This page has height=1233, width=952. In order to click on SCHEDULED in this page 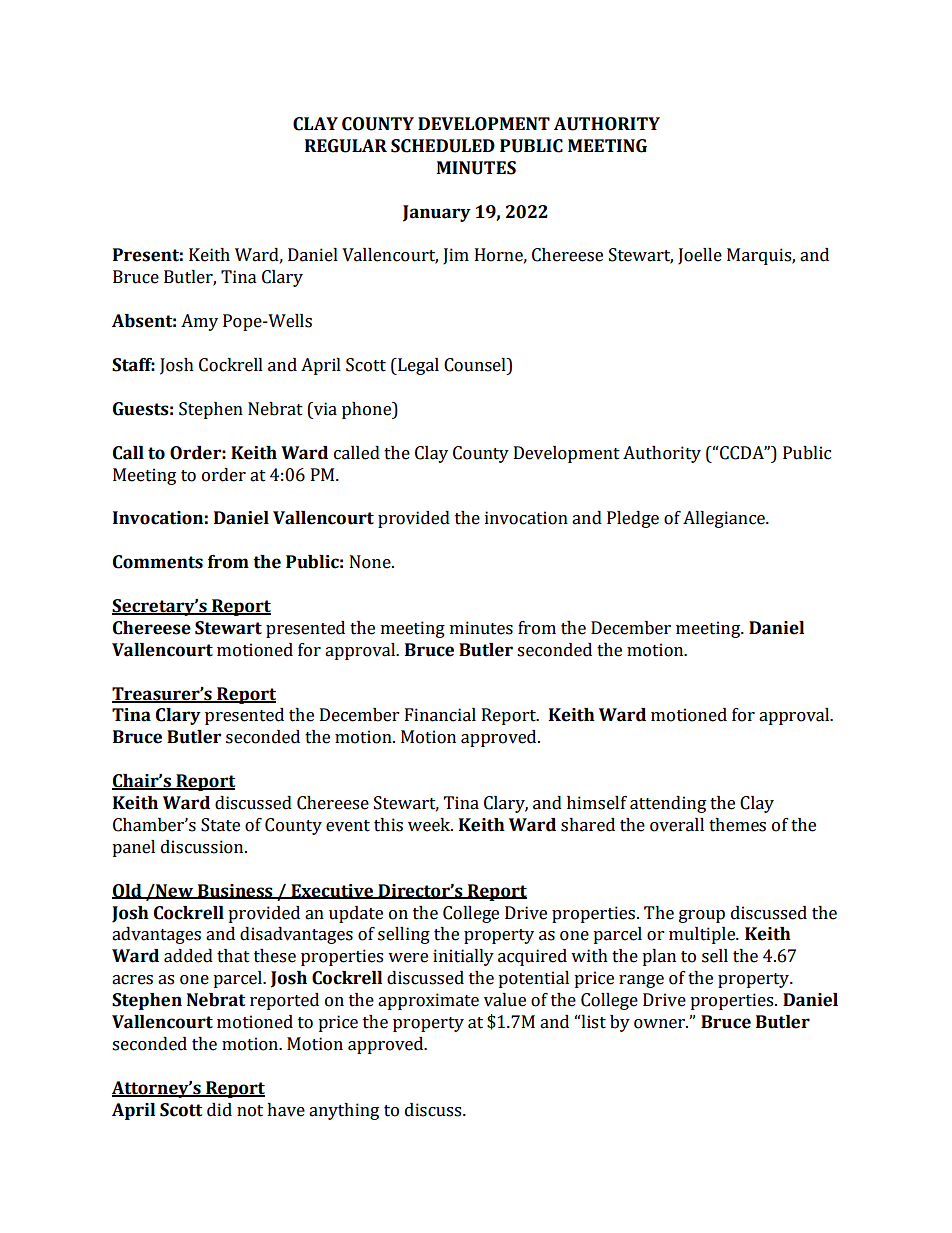, I will do `click(443, 146)`.
